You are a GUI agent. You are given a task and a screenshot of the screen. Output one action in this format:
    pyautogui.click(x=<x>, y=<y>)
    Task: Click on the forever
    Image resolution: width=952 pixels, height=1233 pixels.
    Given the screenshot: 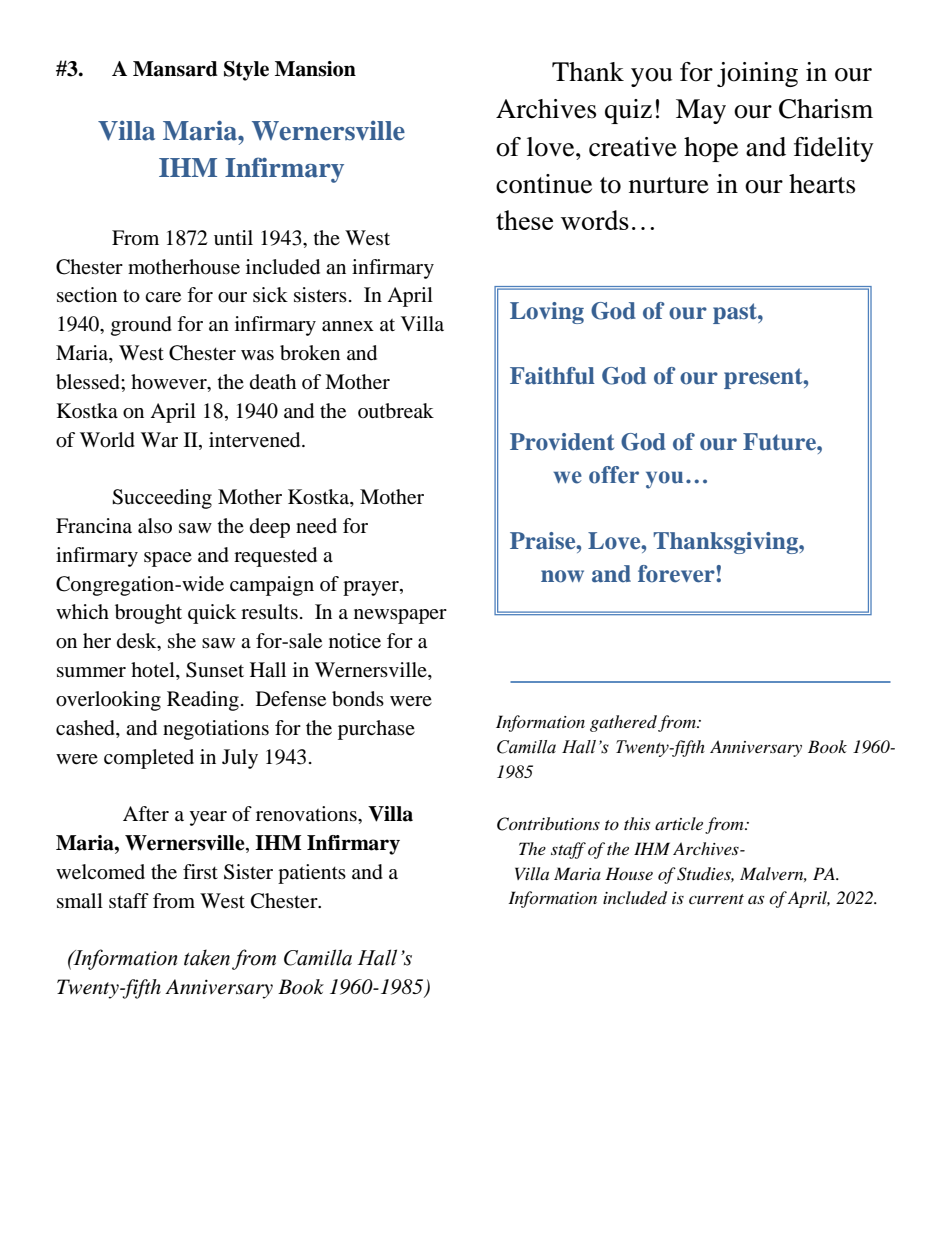 What is the action you would take?
    pyautogui.click(x=677, y=574)
